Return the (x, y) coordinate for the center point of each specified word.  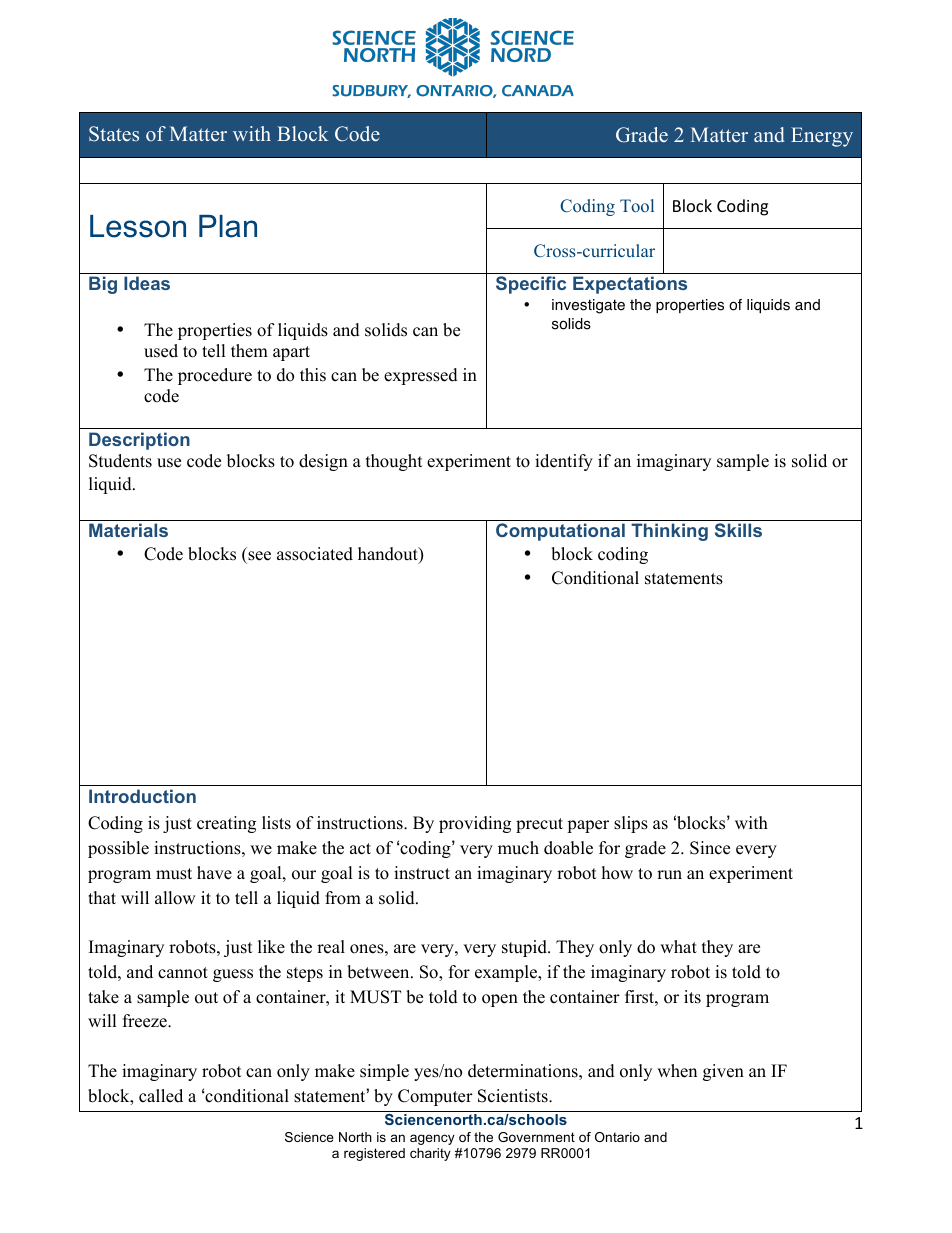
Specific (531, 285)
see (259, 556)
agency (432, 1139)
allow (175, 898)
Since (710, 848)
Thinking (669, 532)
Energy (822, 137)
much (518, 848)
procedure (215, 376)
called (161, 1096)
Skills (738, 530)
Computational (560, 532)
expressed (421, 376)
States (114, 134)
